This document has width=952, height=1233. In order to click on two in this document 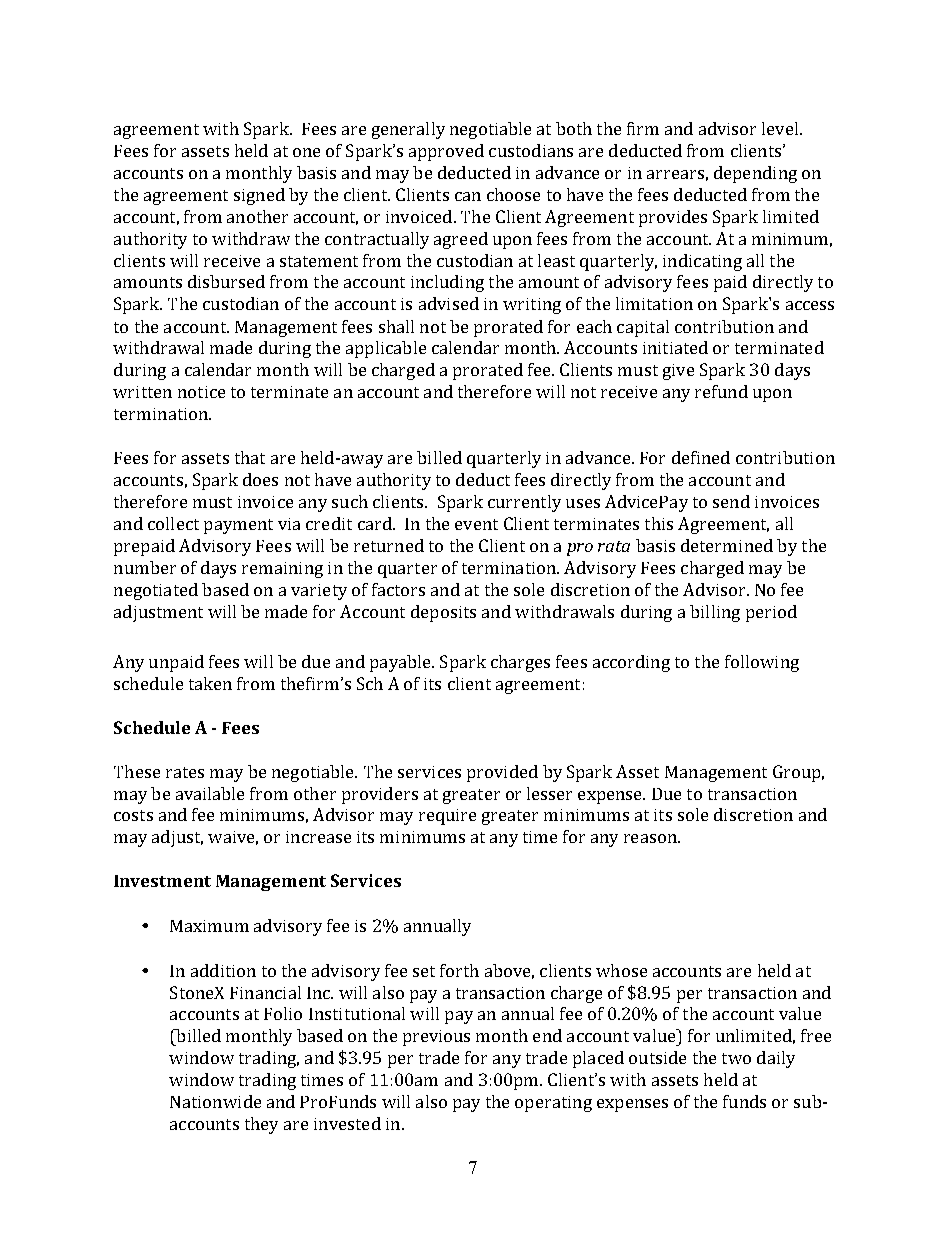, I will do `click(736, 1058)`.
